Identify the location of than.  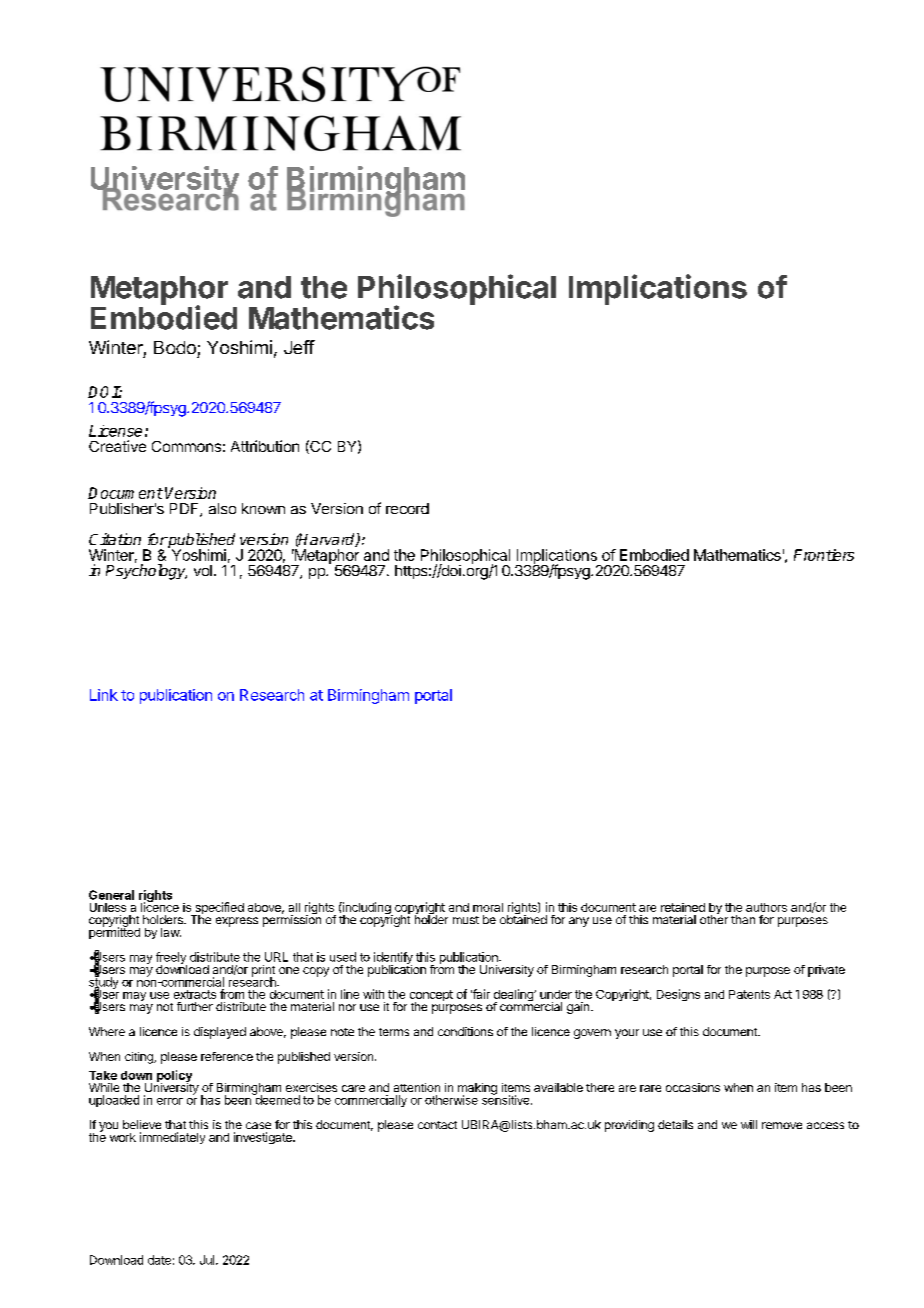
(743, 919).
